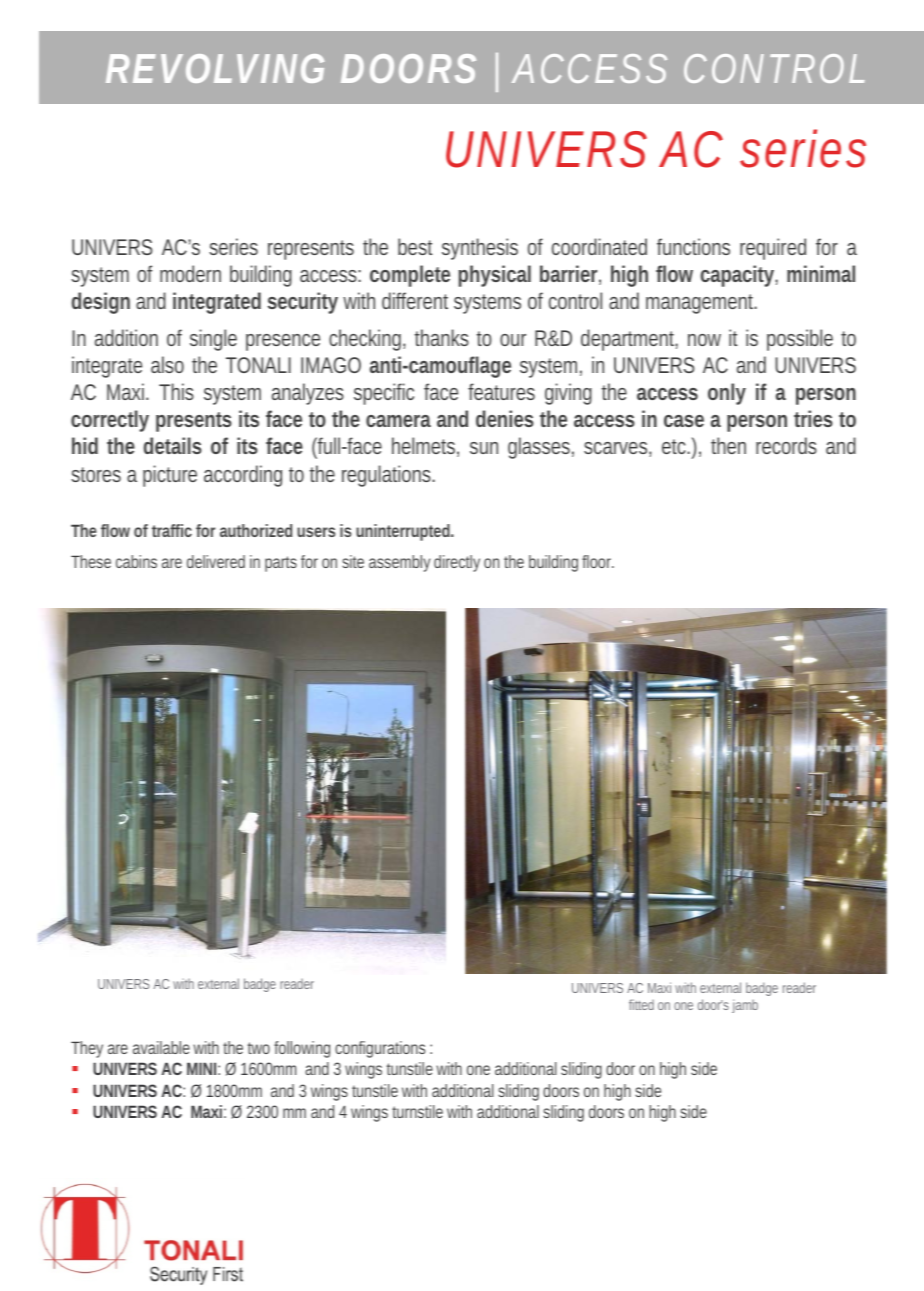 Image resolution: width=924 pixels, height=1291 pixels. Describe the element at coordinates (216, 561) in the screenshot. I see `delivered` at that location.
